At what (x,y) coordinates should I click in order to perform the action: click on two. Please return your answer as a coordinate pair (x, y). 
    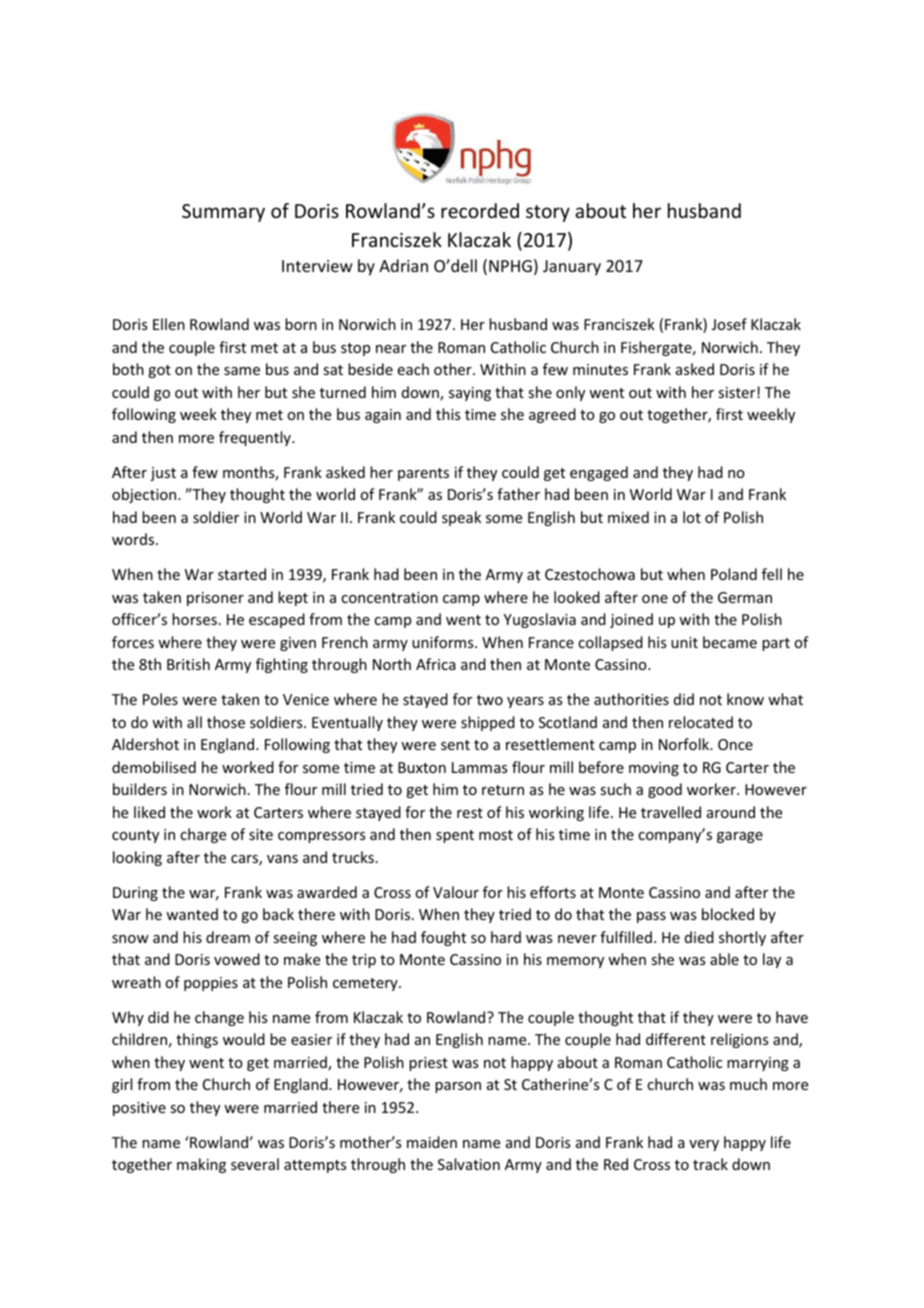
    Looking at the image, I should click on (490, 700).
